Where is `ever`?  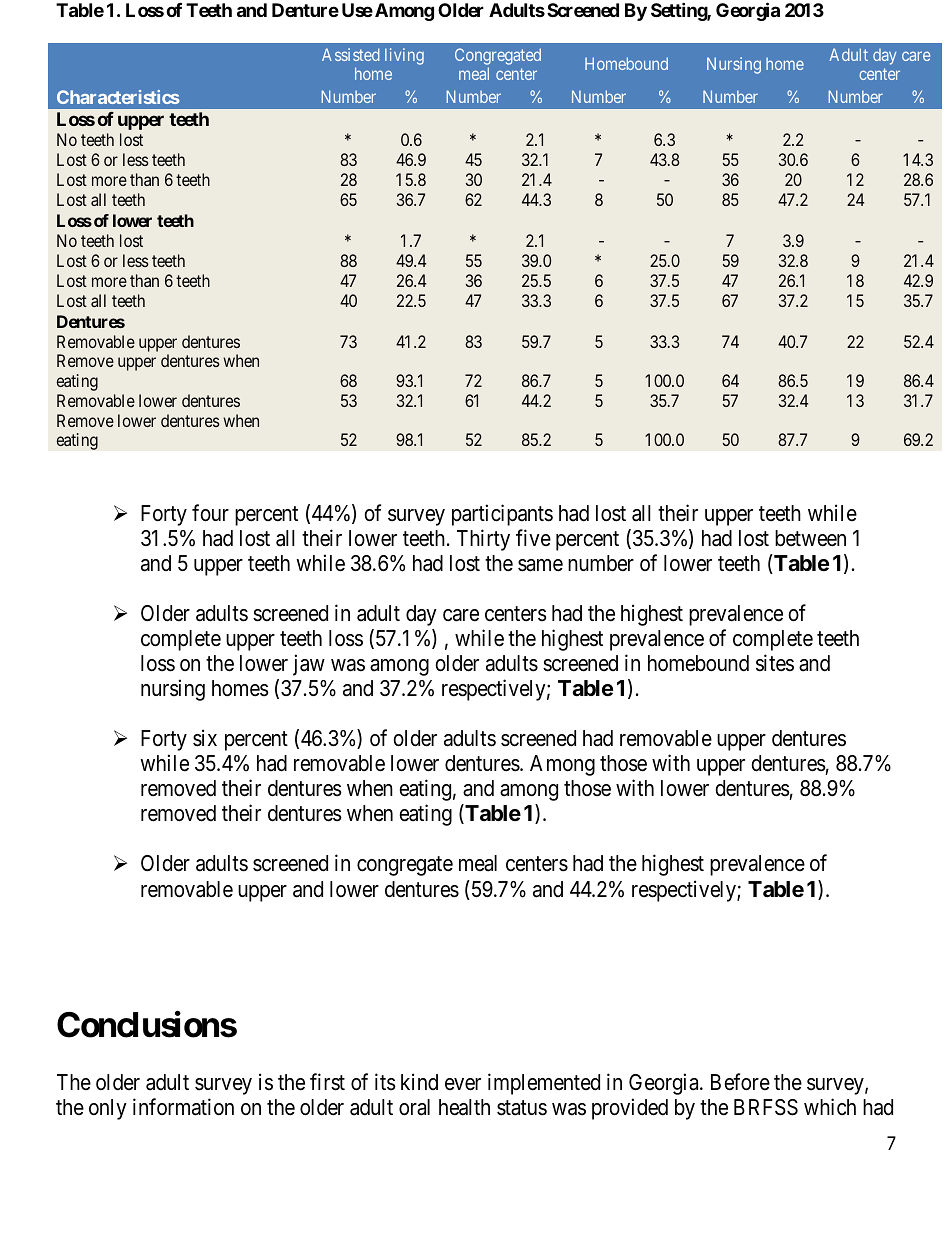 ever is located at coordinates (463, 1084).
